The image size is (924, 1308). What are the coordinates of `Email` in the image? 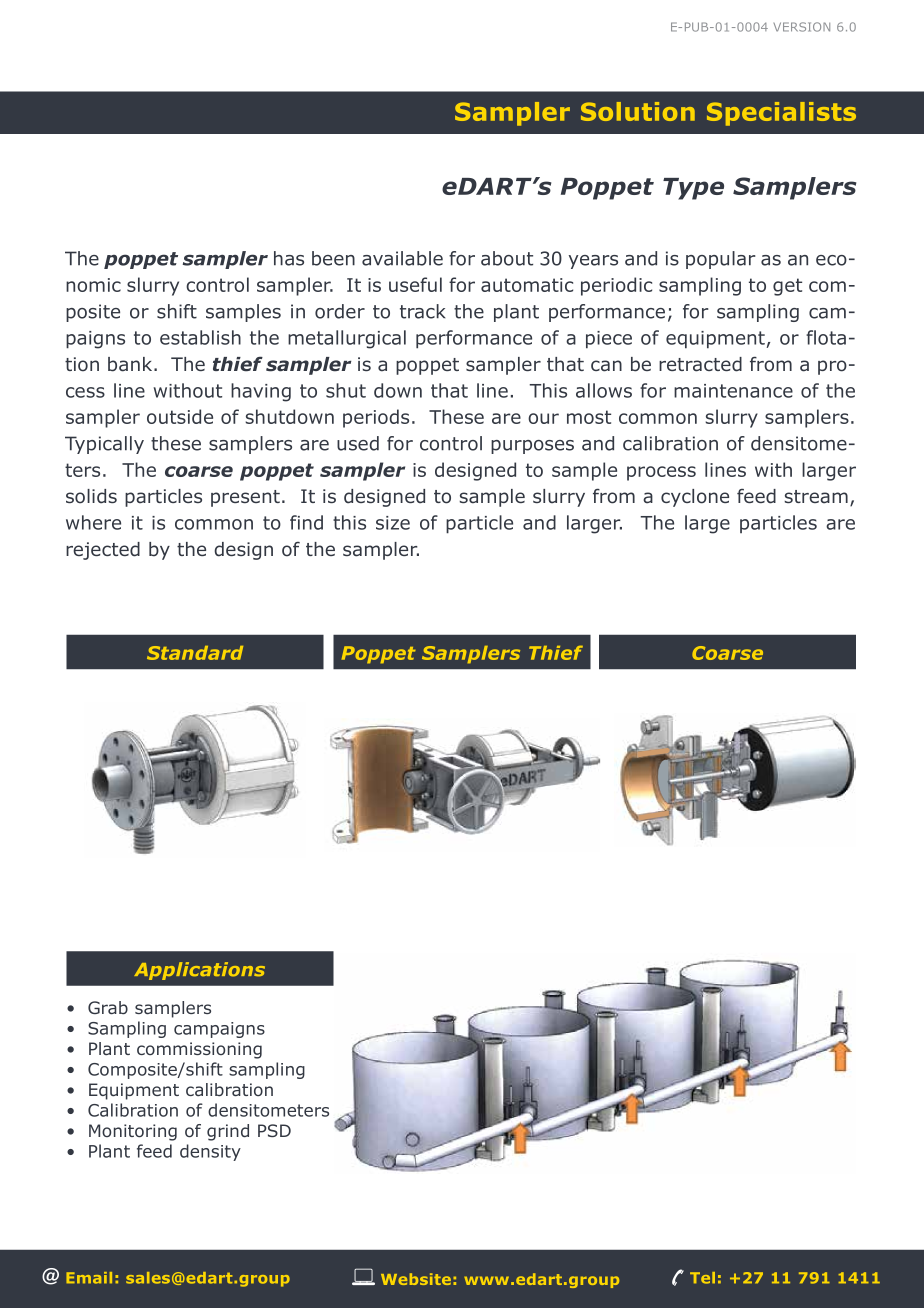 It's located at (89, 1278).
